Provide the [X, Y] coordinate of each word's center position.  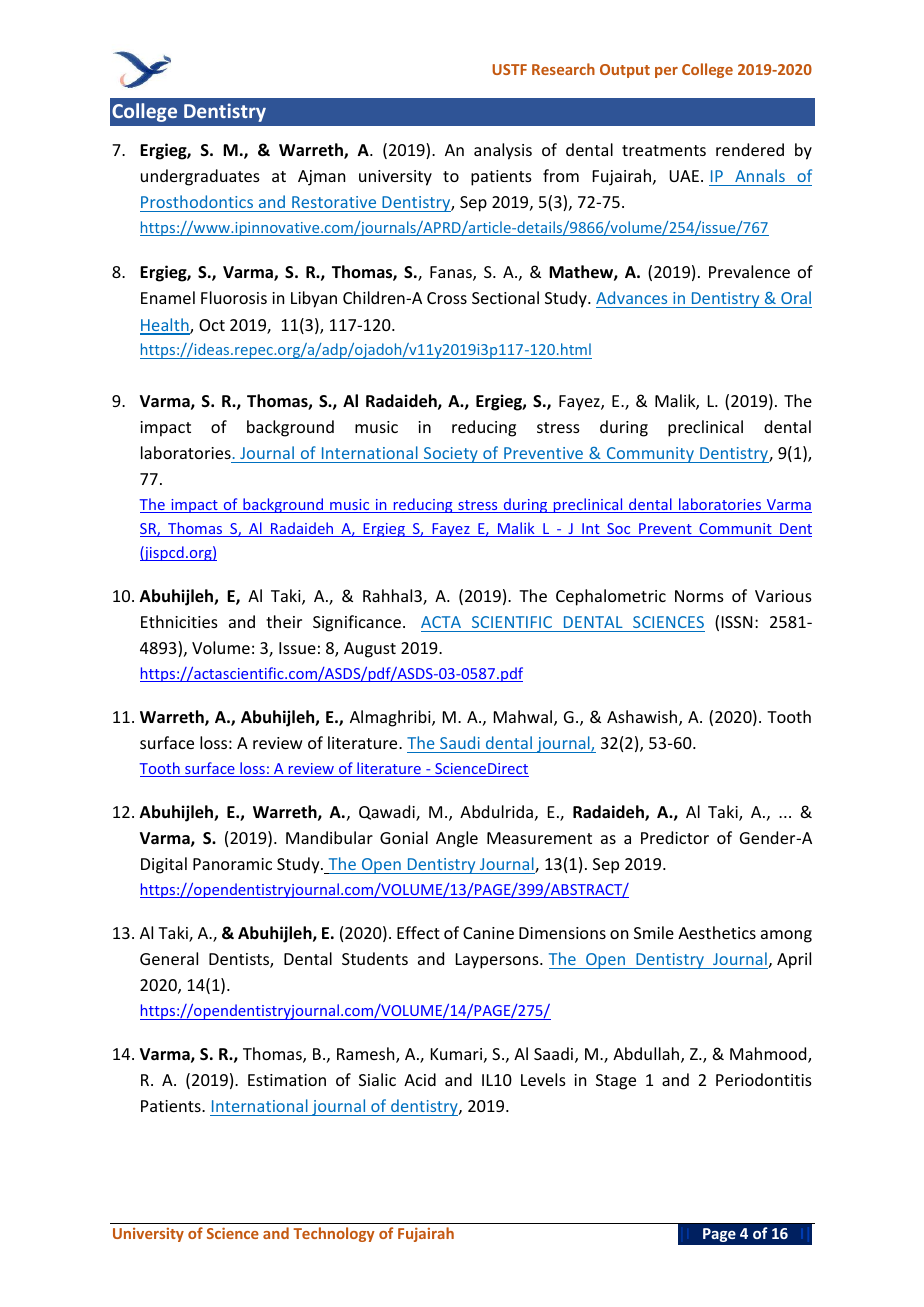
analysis [503, 151]
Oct [212, 325]
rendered [750, 149]
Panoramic [232, 864]
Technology [334, 1234]
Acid [420, 1079]
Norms [699, 596]
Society [451, 455]
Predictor [675, 837]
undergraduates [200, 177]
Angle [457, 839]
